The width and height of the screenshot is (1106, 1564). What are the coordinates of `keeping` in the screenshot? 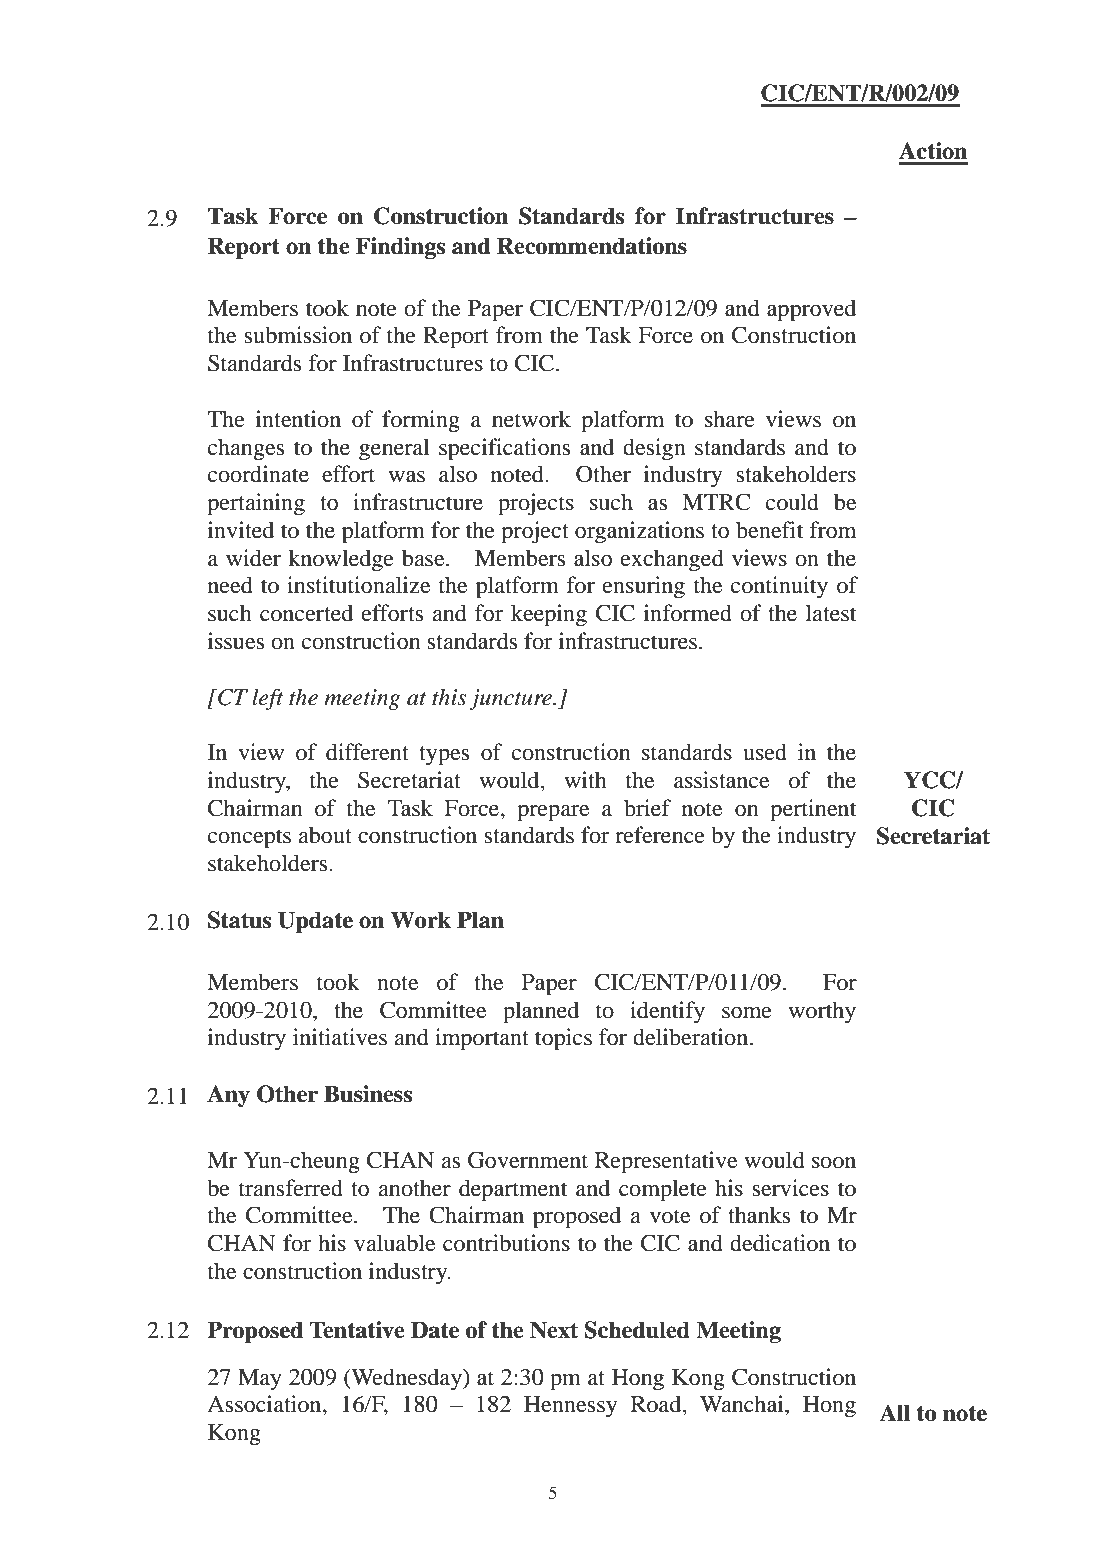 It's located at (549, 615).
